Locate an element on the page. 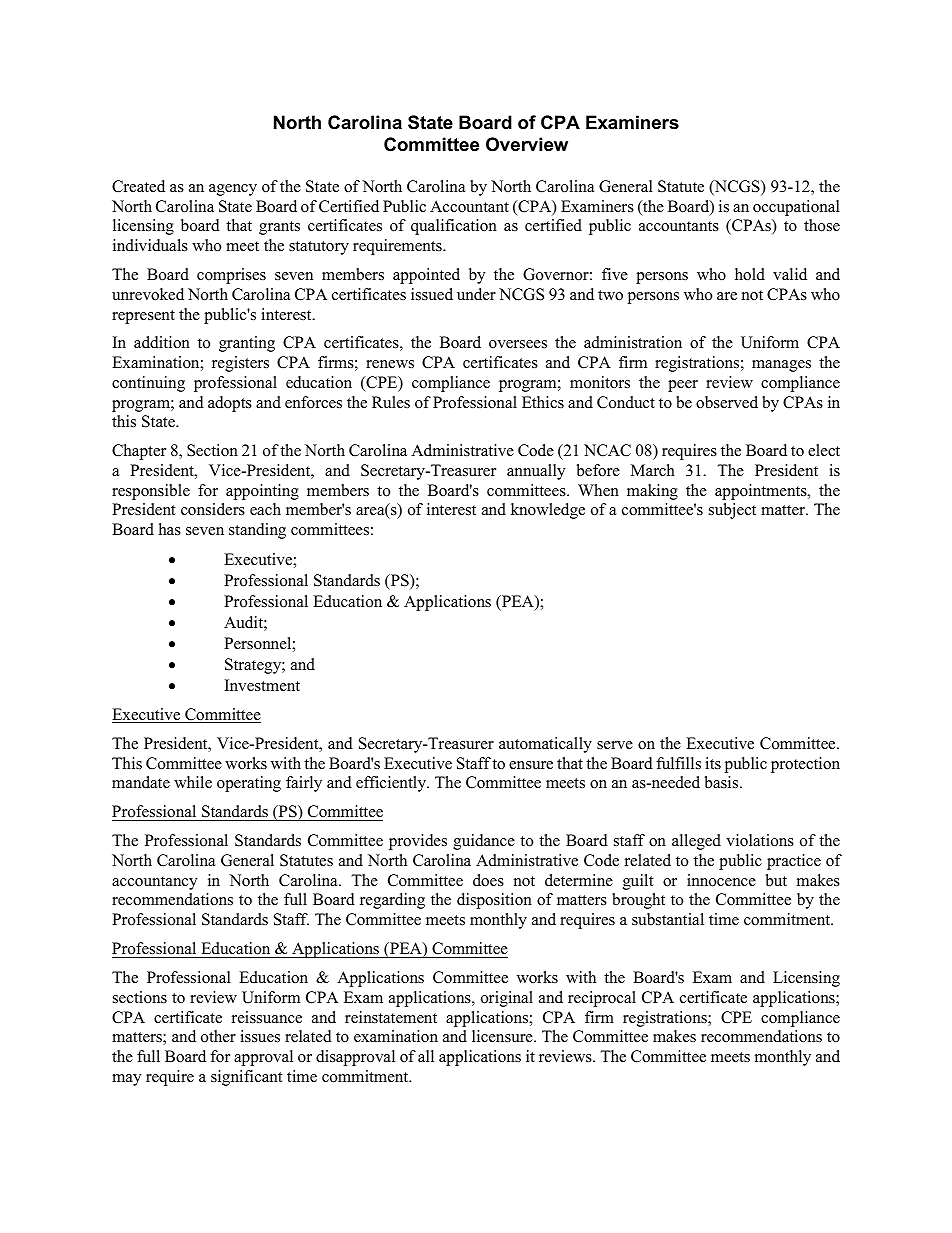 Image resolution: width=952 pixels, height=1233 pixels. Ethics is located at coordinates (543, 402).
